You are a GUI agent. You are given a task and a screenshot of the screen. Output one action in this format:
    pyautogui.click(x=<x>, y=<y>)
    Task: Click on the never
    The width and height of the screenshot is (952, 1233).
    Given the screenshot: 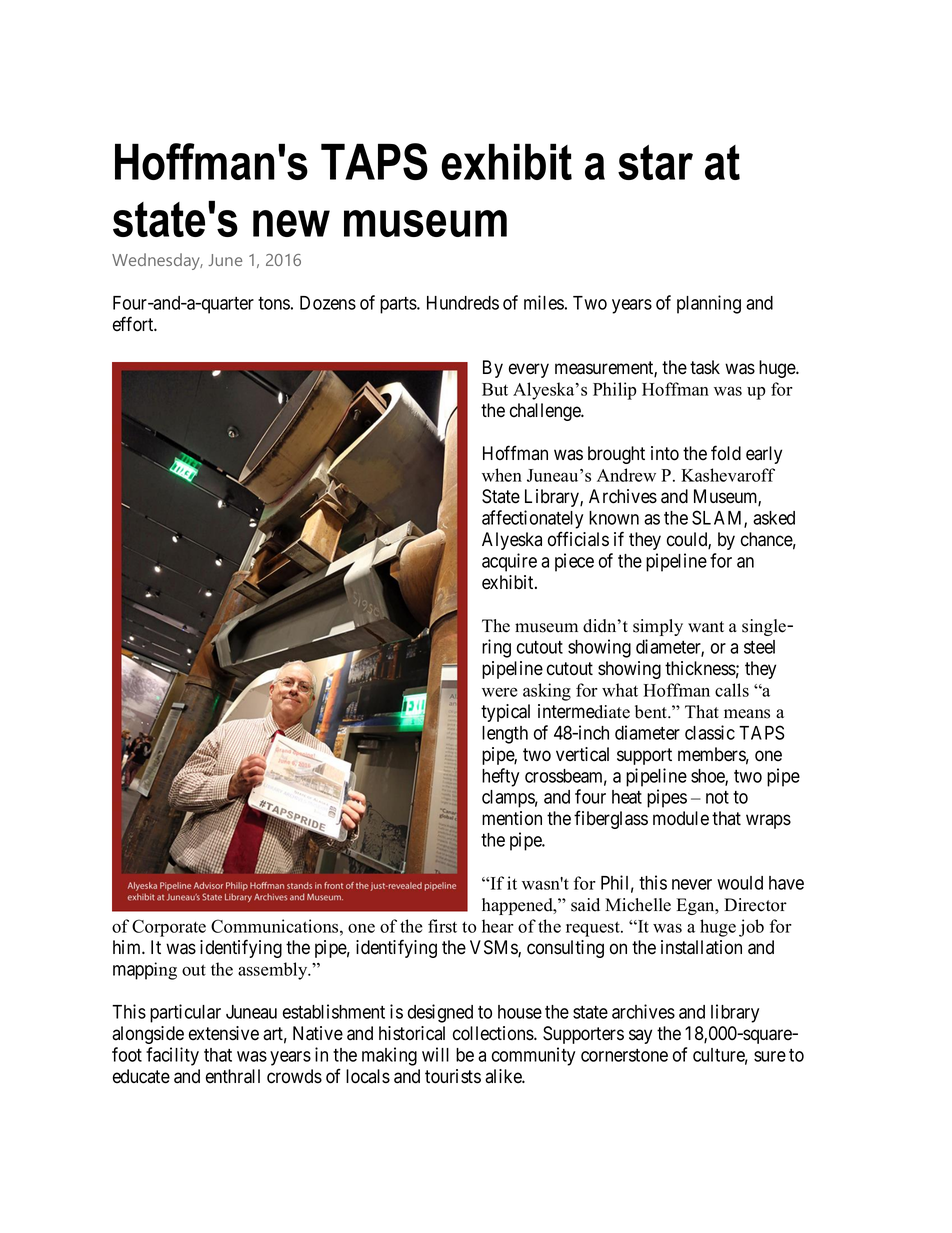 What is the action you would take?
    pyautogui.click(x=692, y=884)
